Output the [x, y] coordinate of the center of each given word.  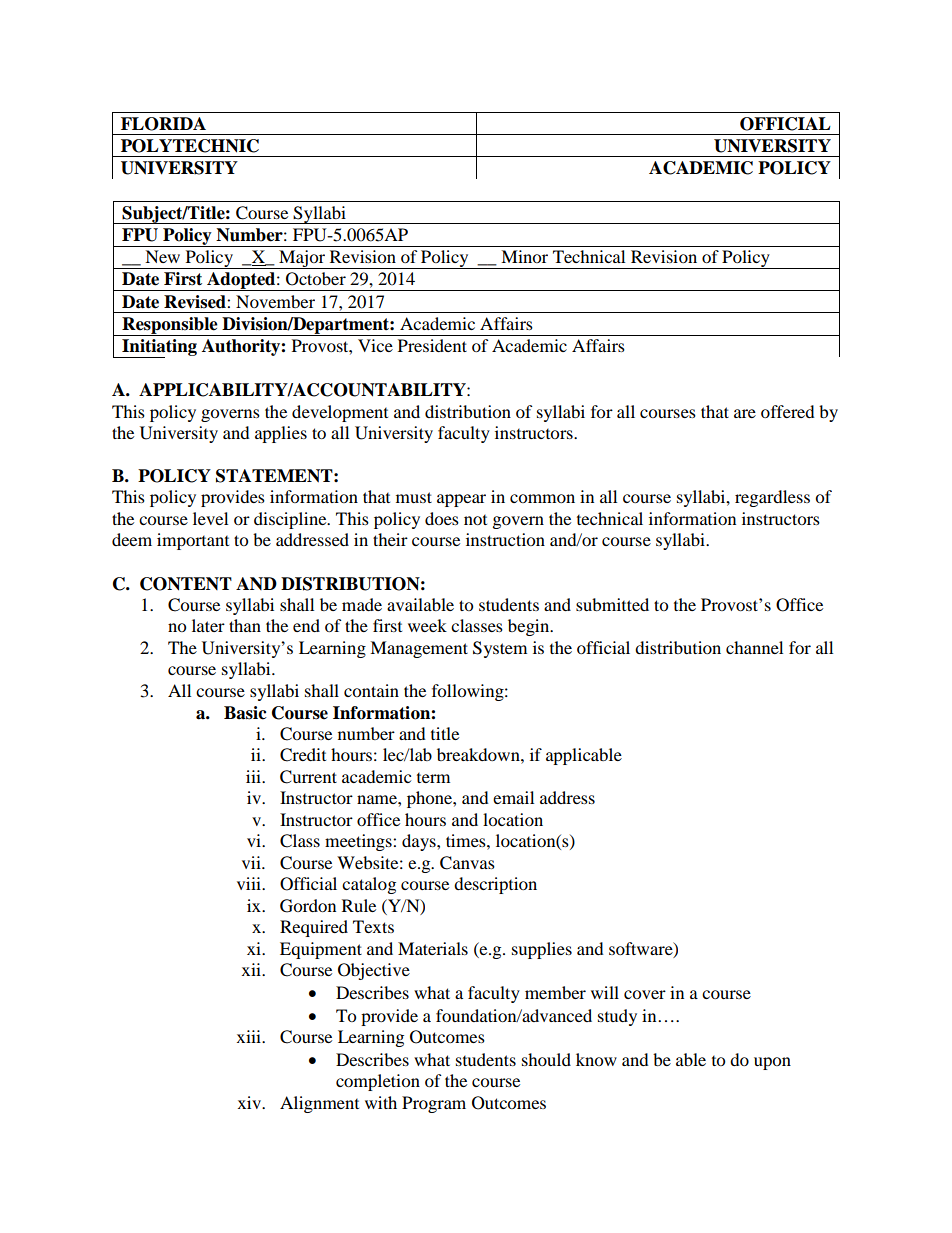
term [433, 778]
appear [461, 500]
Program [434, 1104]
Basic [245, 713]
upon [772, 1063]
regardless [772, 498]
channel [754, 647]
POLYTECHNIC [190, 146]
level [210, 518]
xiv [251, 1102]
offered [788, 411]
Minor [524, 256]
